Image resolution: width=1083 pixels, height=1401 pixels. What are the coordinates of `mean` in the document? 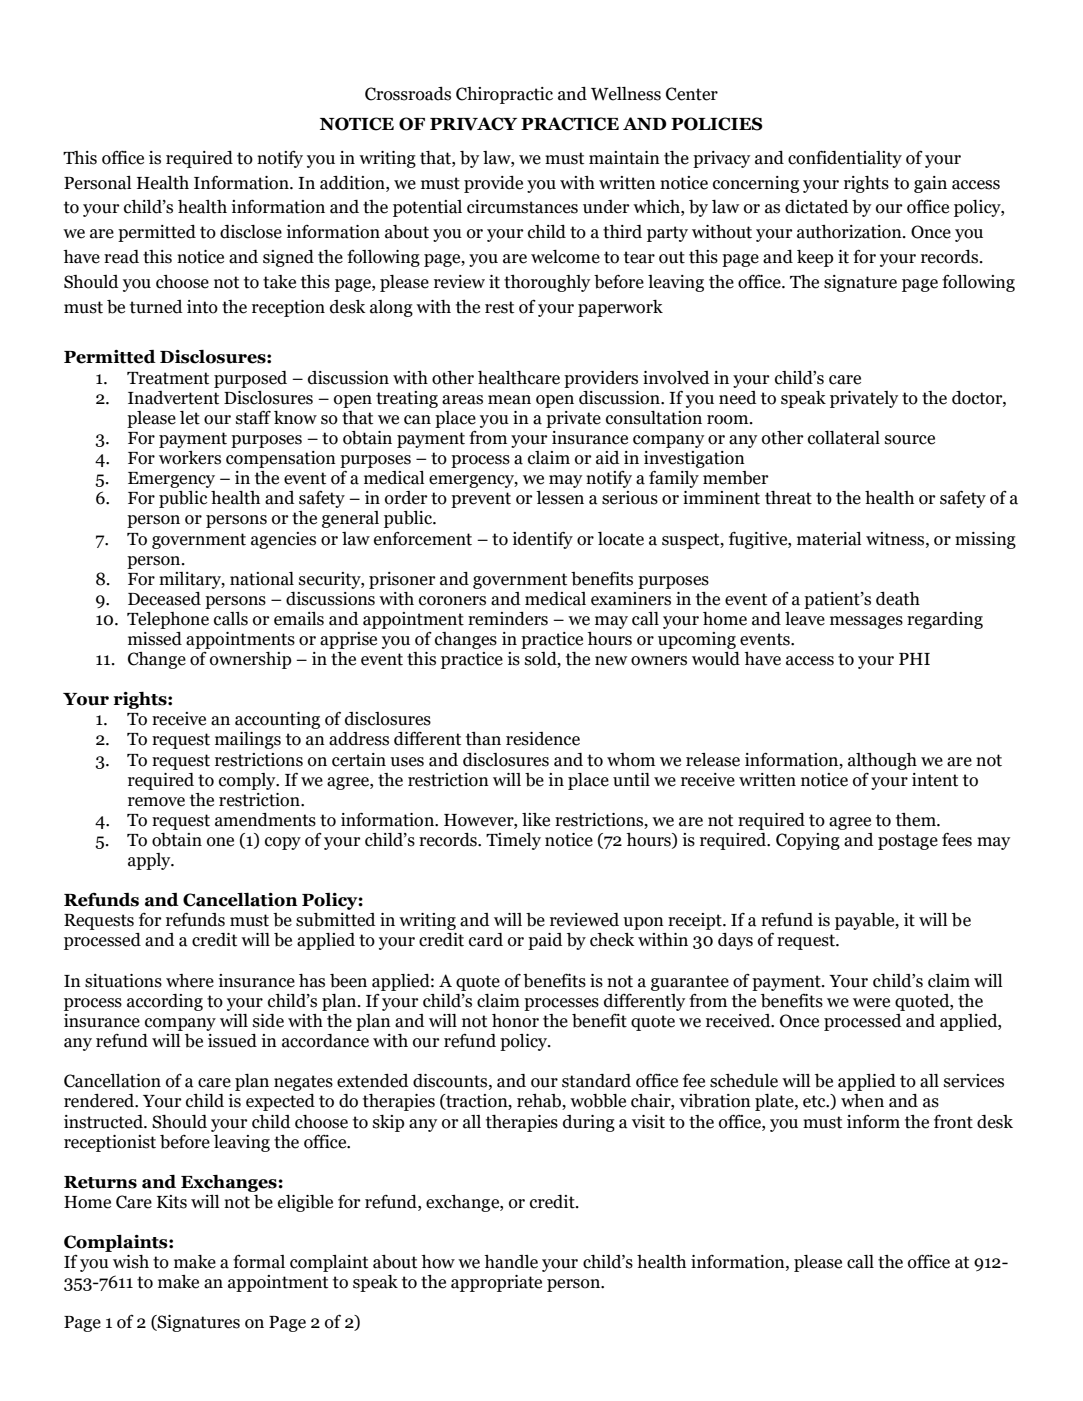 It's located at (509, 400).
